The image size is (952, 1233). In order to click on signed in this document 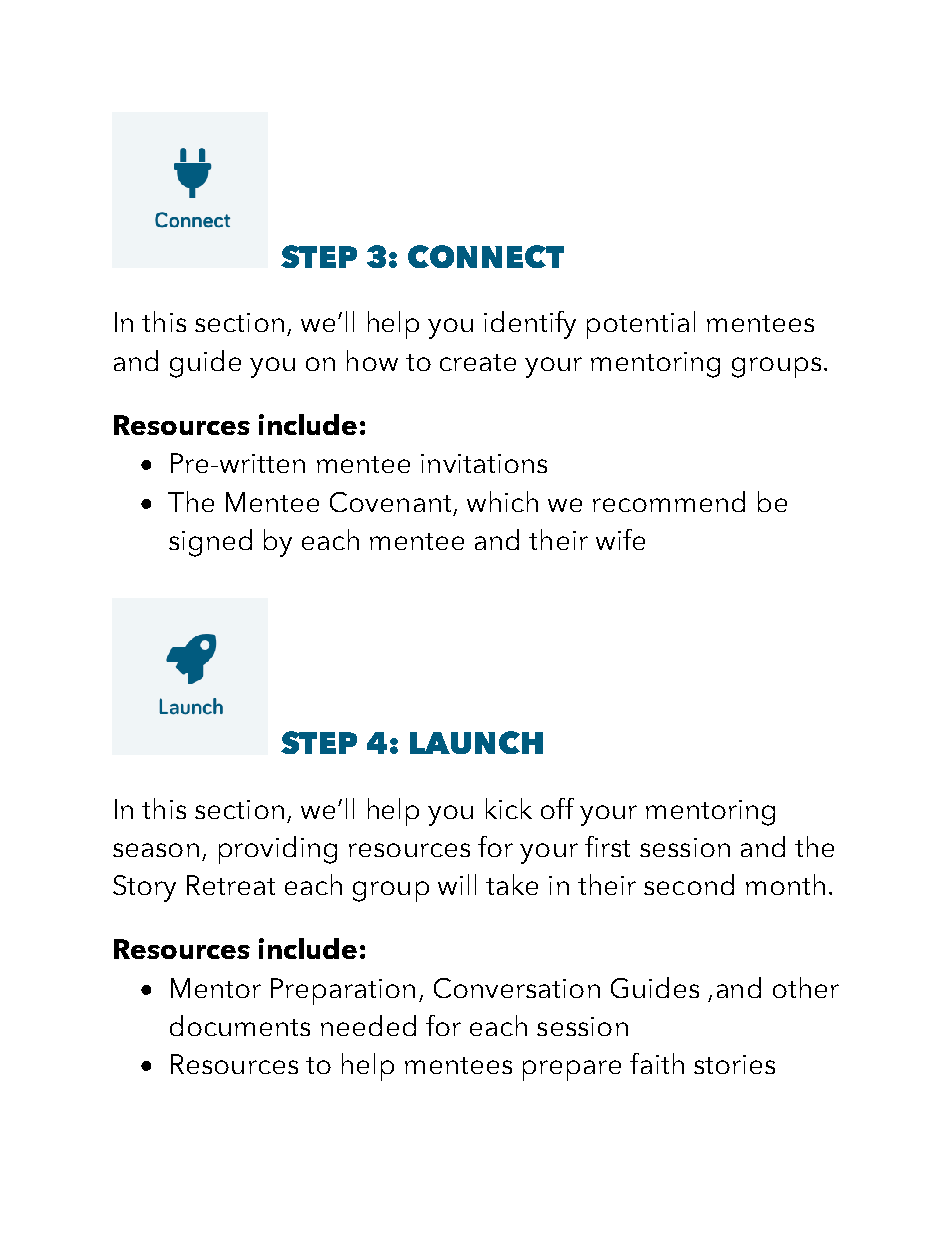, I will do `click(210, 543)`.
